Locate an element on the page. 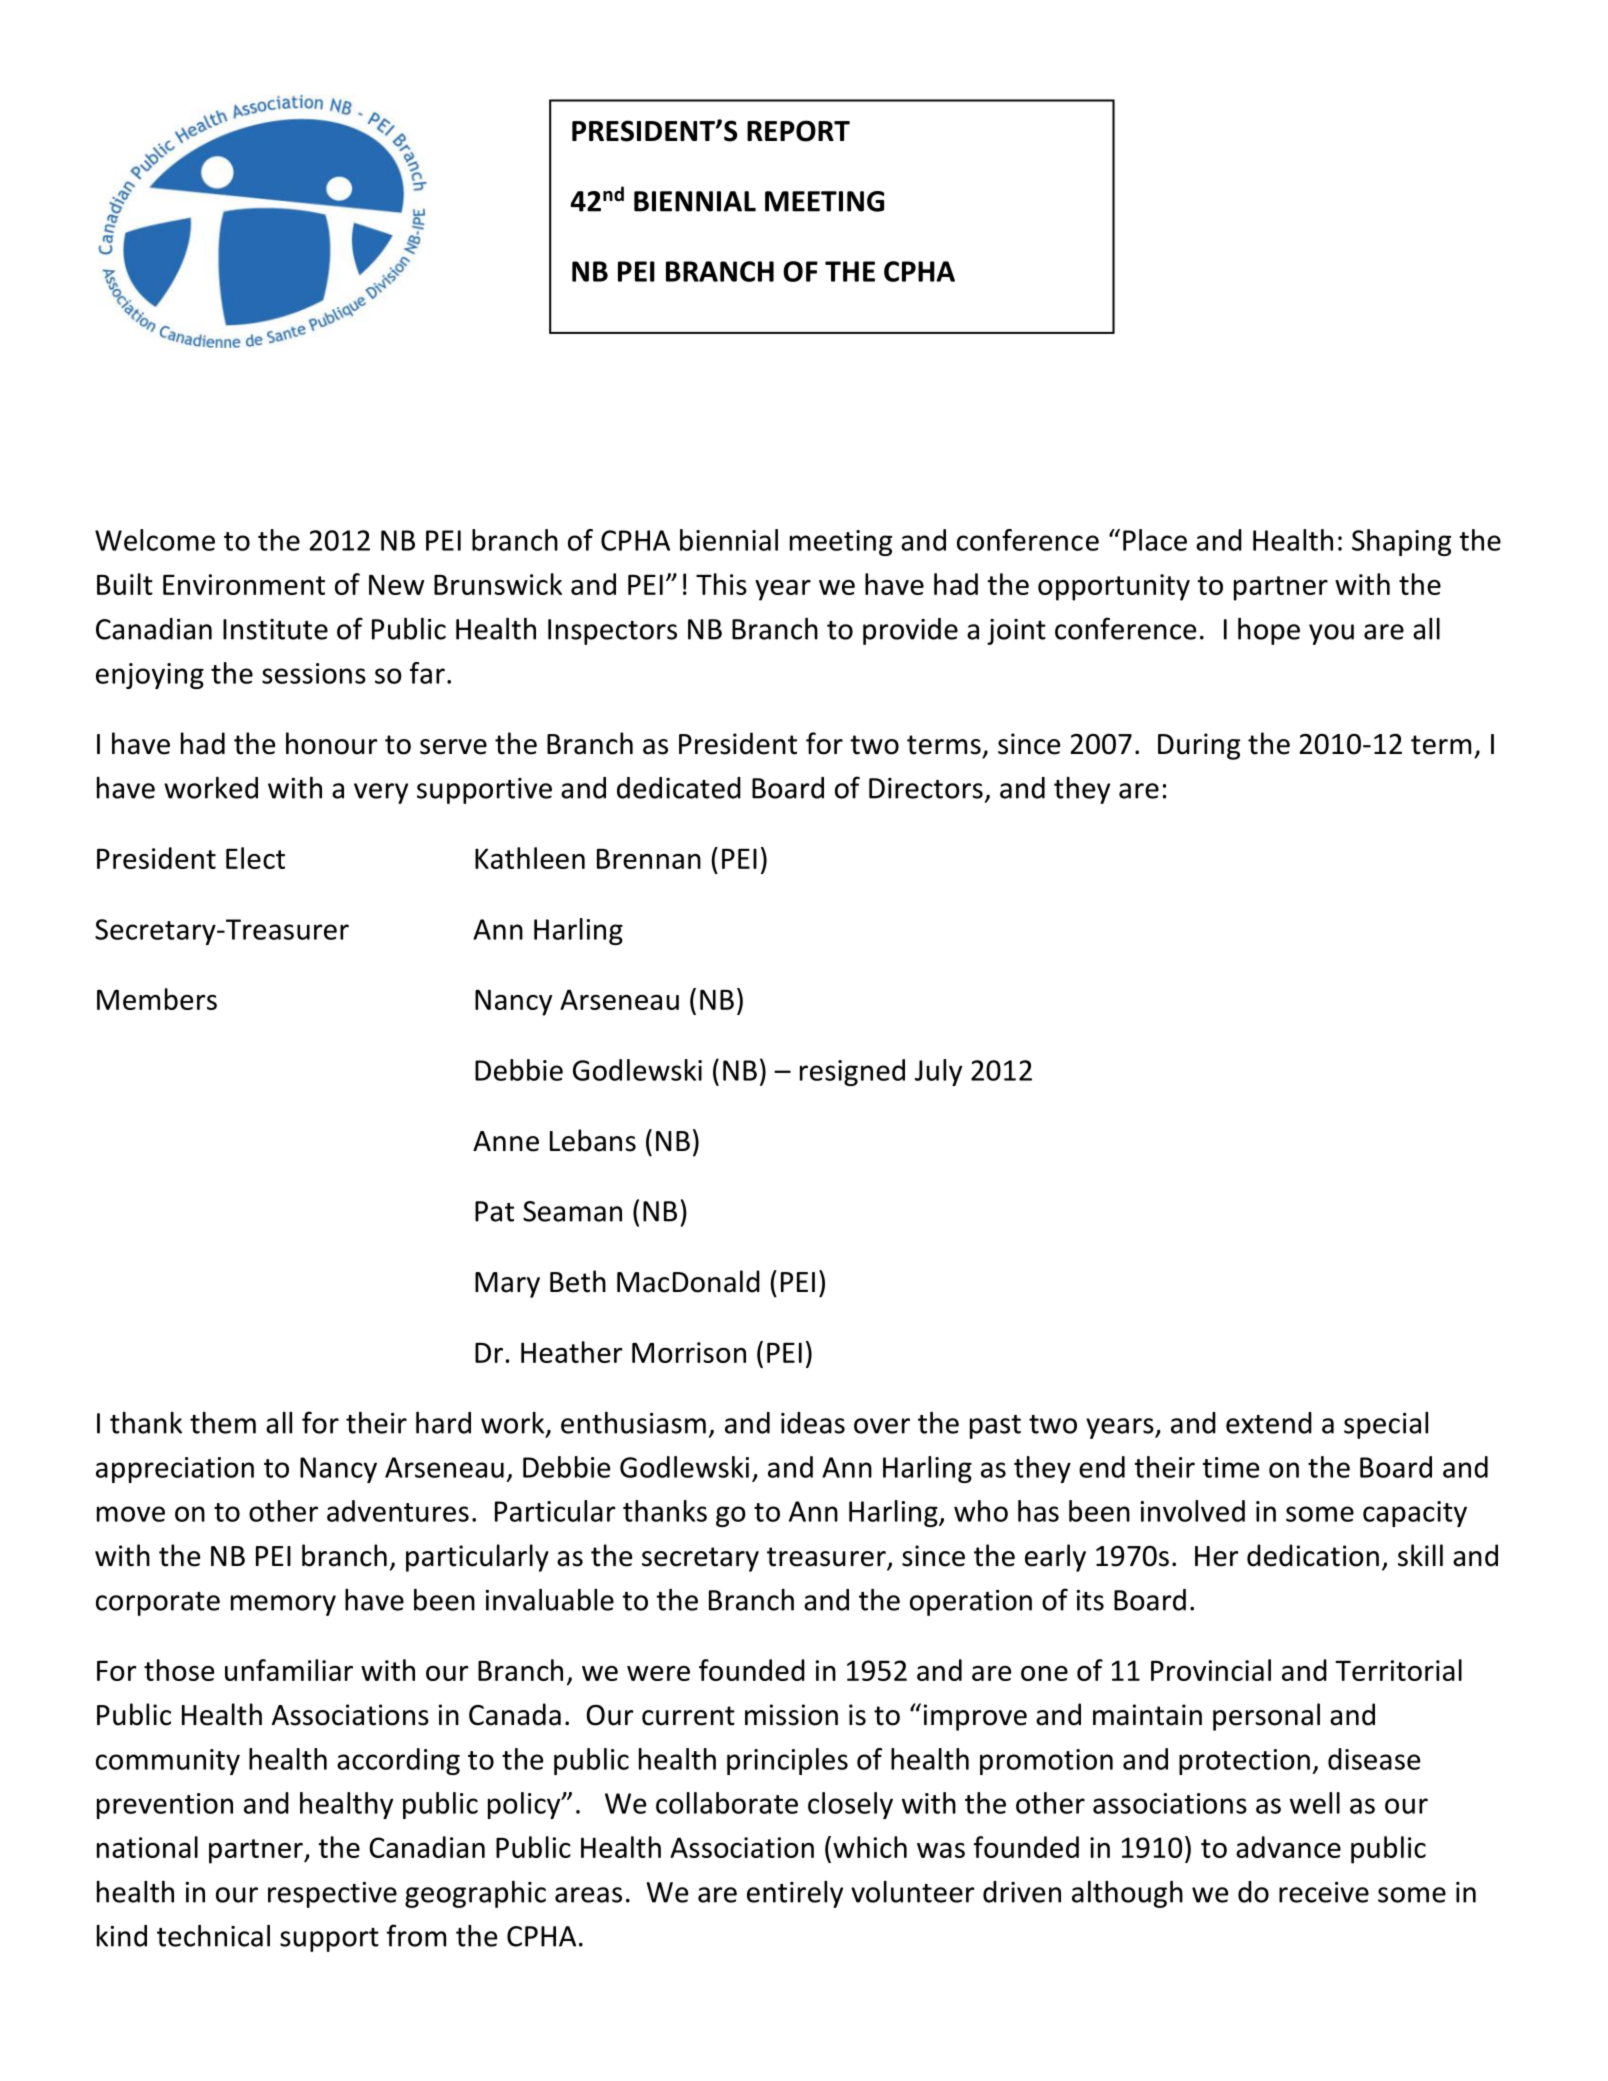 The width and height of the page is (1608, 2081). Place is located at coordinates (1155, 540).
